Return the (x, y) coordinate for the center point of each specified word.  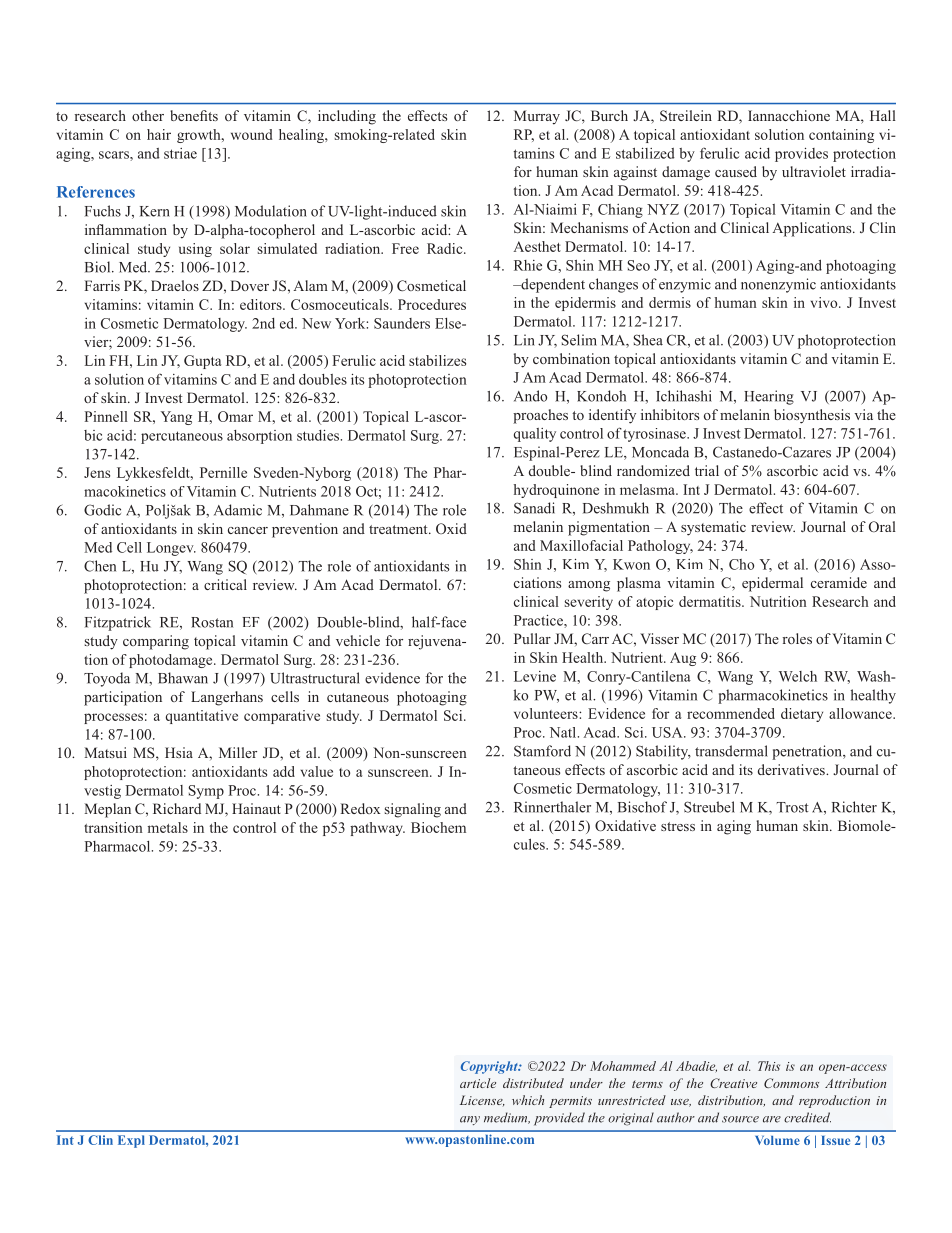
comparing (156, 642)
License (482, 1100)
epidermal (772, 584)
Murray (537, 117)
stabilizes (437, 360)
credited (807, 1117)
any (470, 1120)
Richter (854, 807)
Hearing (769, 397)
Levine (535, 676)
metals (168, 827)
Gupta (202, 362)
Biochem (438, 827)
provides (801, 155)
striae (180, 153)
